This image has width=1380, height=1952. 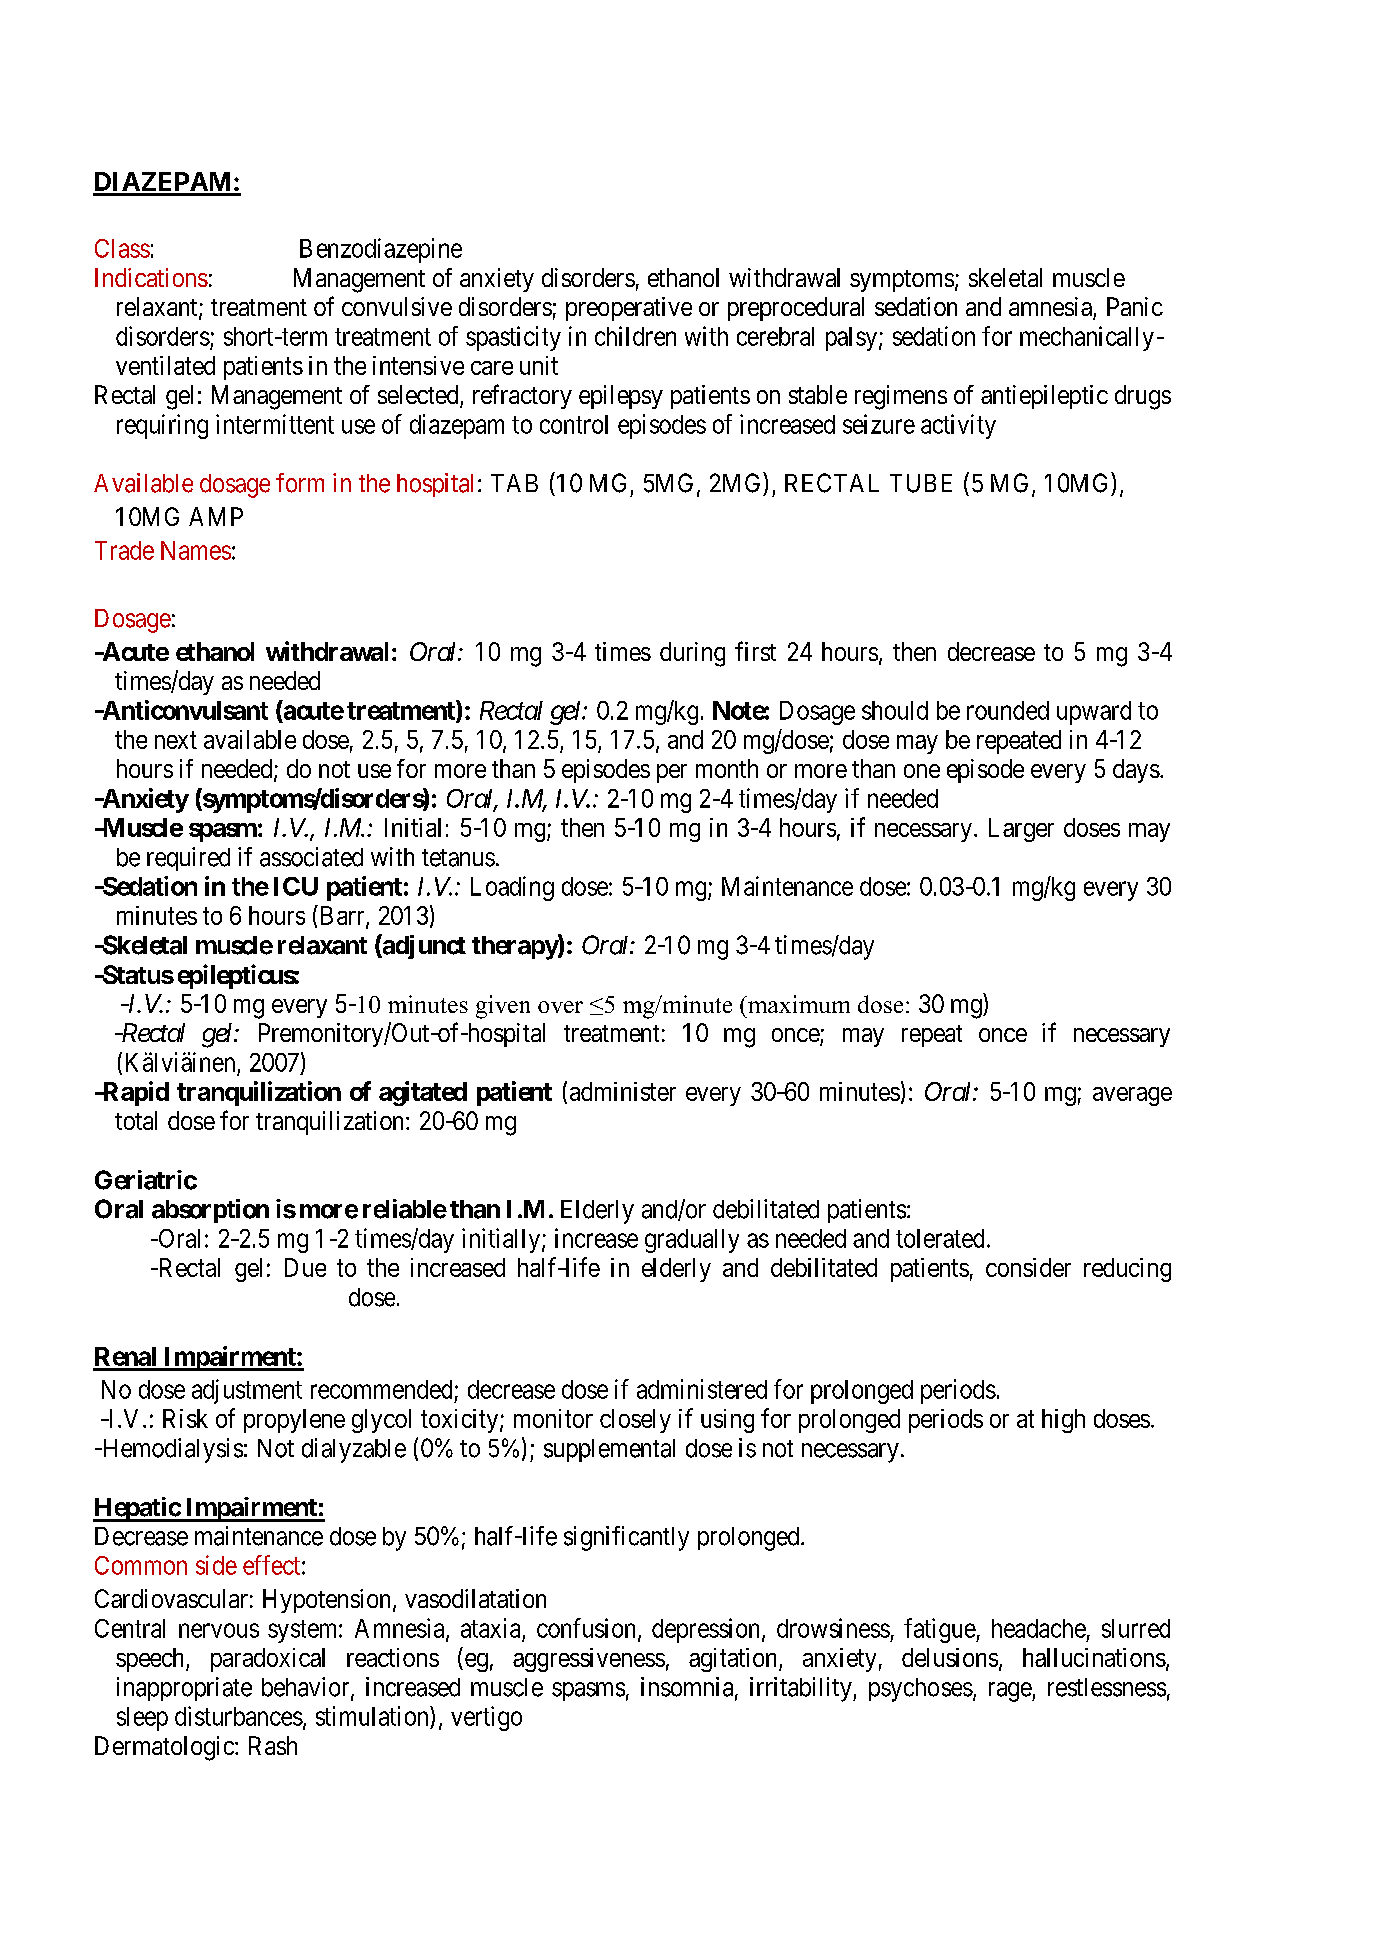 What do you see at coordinates (342, 916) in the image?
I see `Barr` at bounding box center [342, 916].
